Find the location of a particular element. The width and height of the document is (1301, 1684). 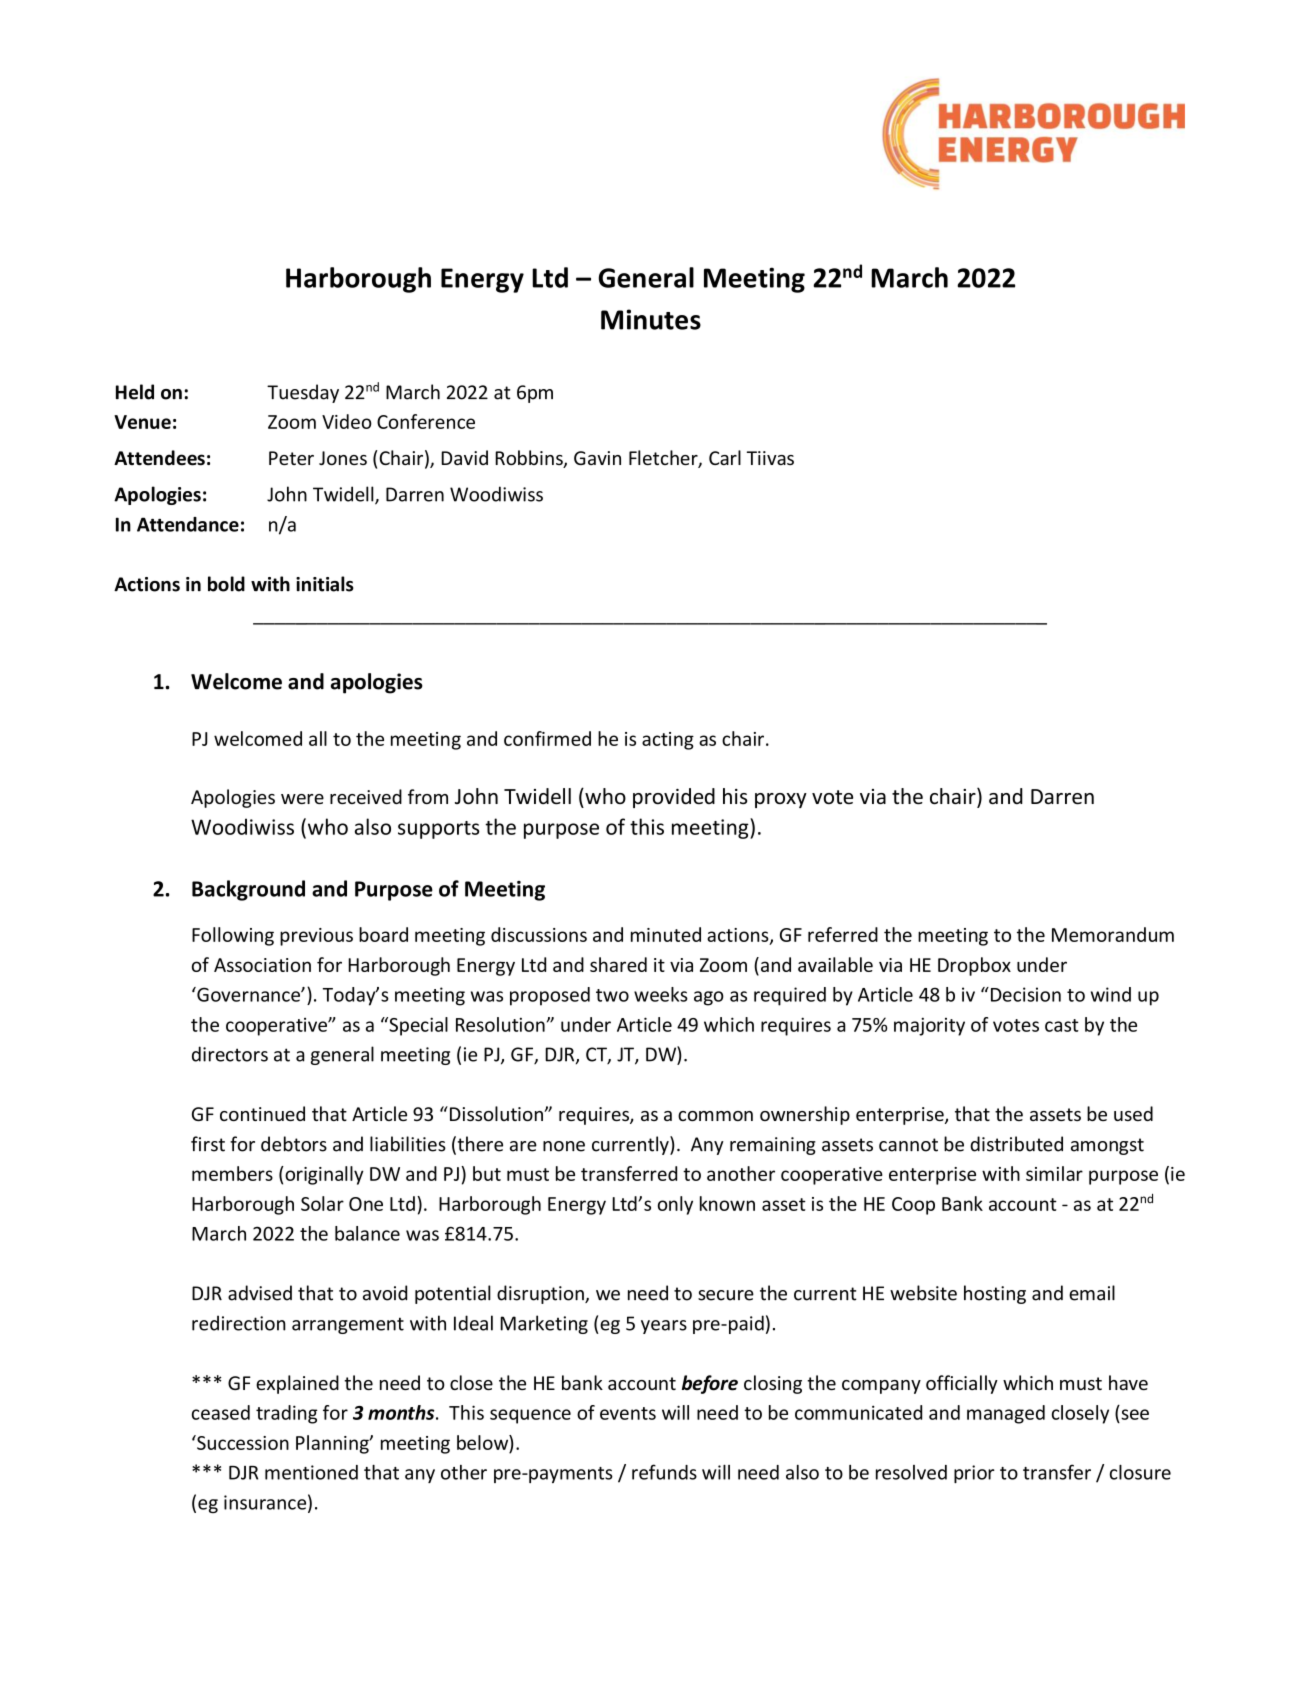

Tuesday is located at coordinates (303, 393).
